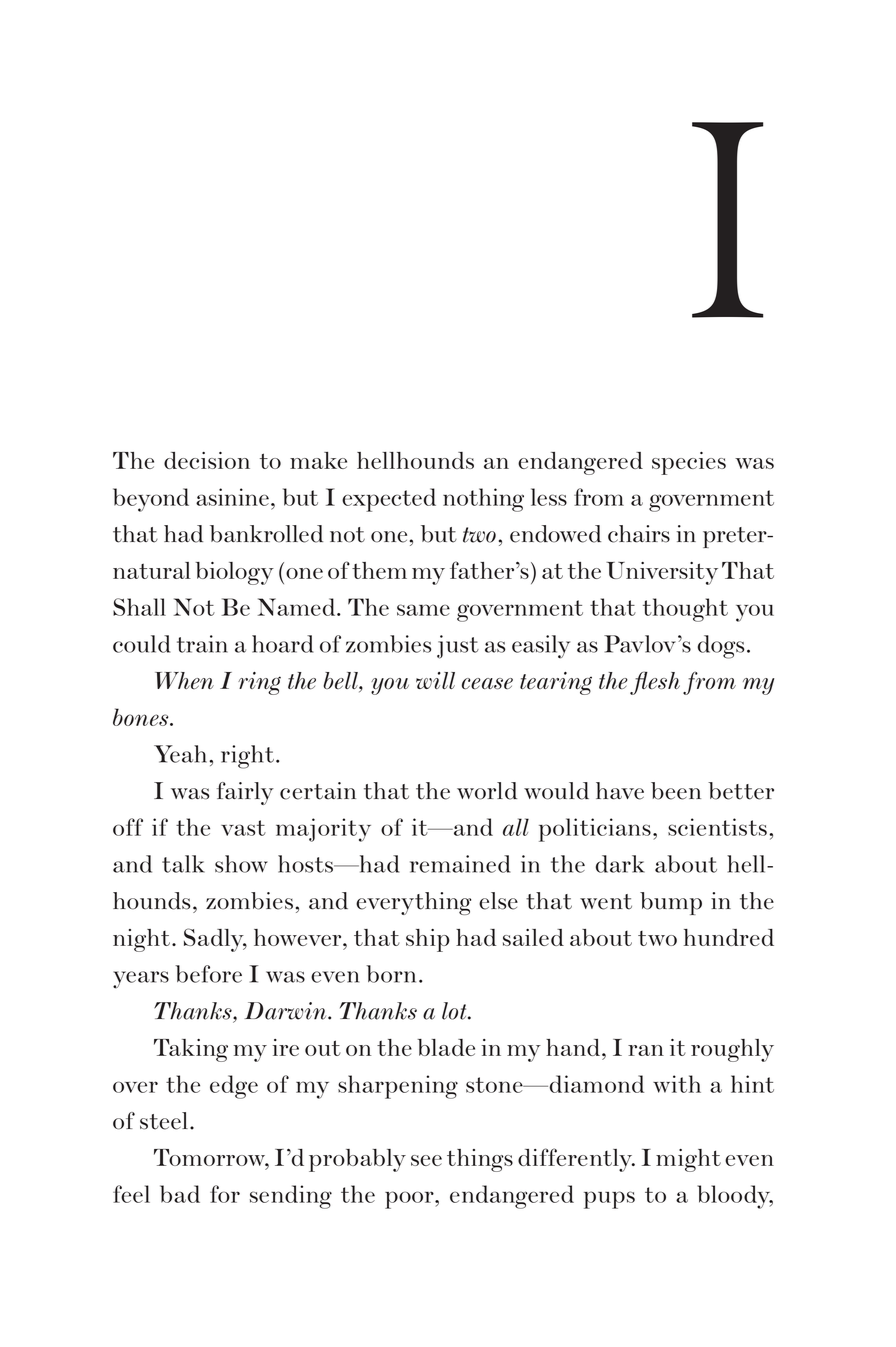  Describe the element at coordinates (676, 791) in the document. I see `been` at that location.
